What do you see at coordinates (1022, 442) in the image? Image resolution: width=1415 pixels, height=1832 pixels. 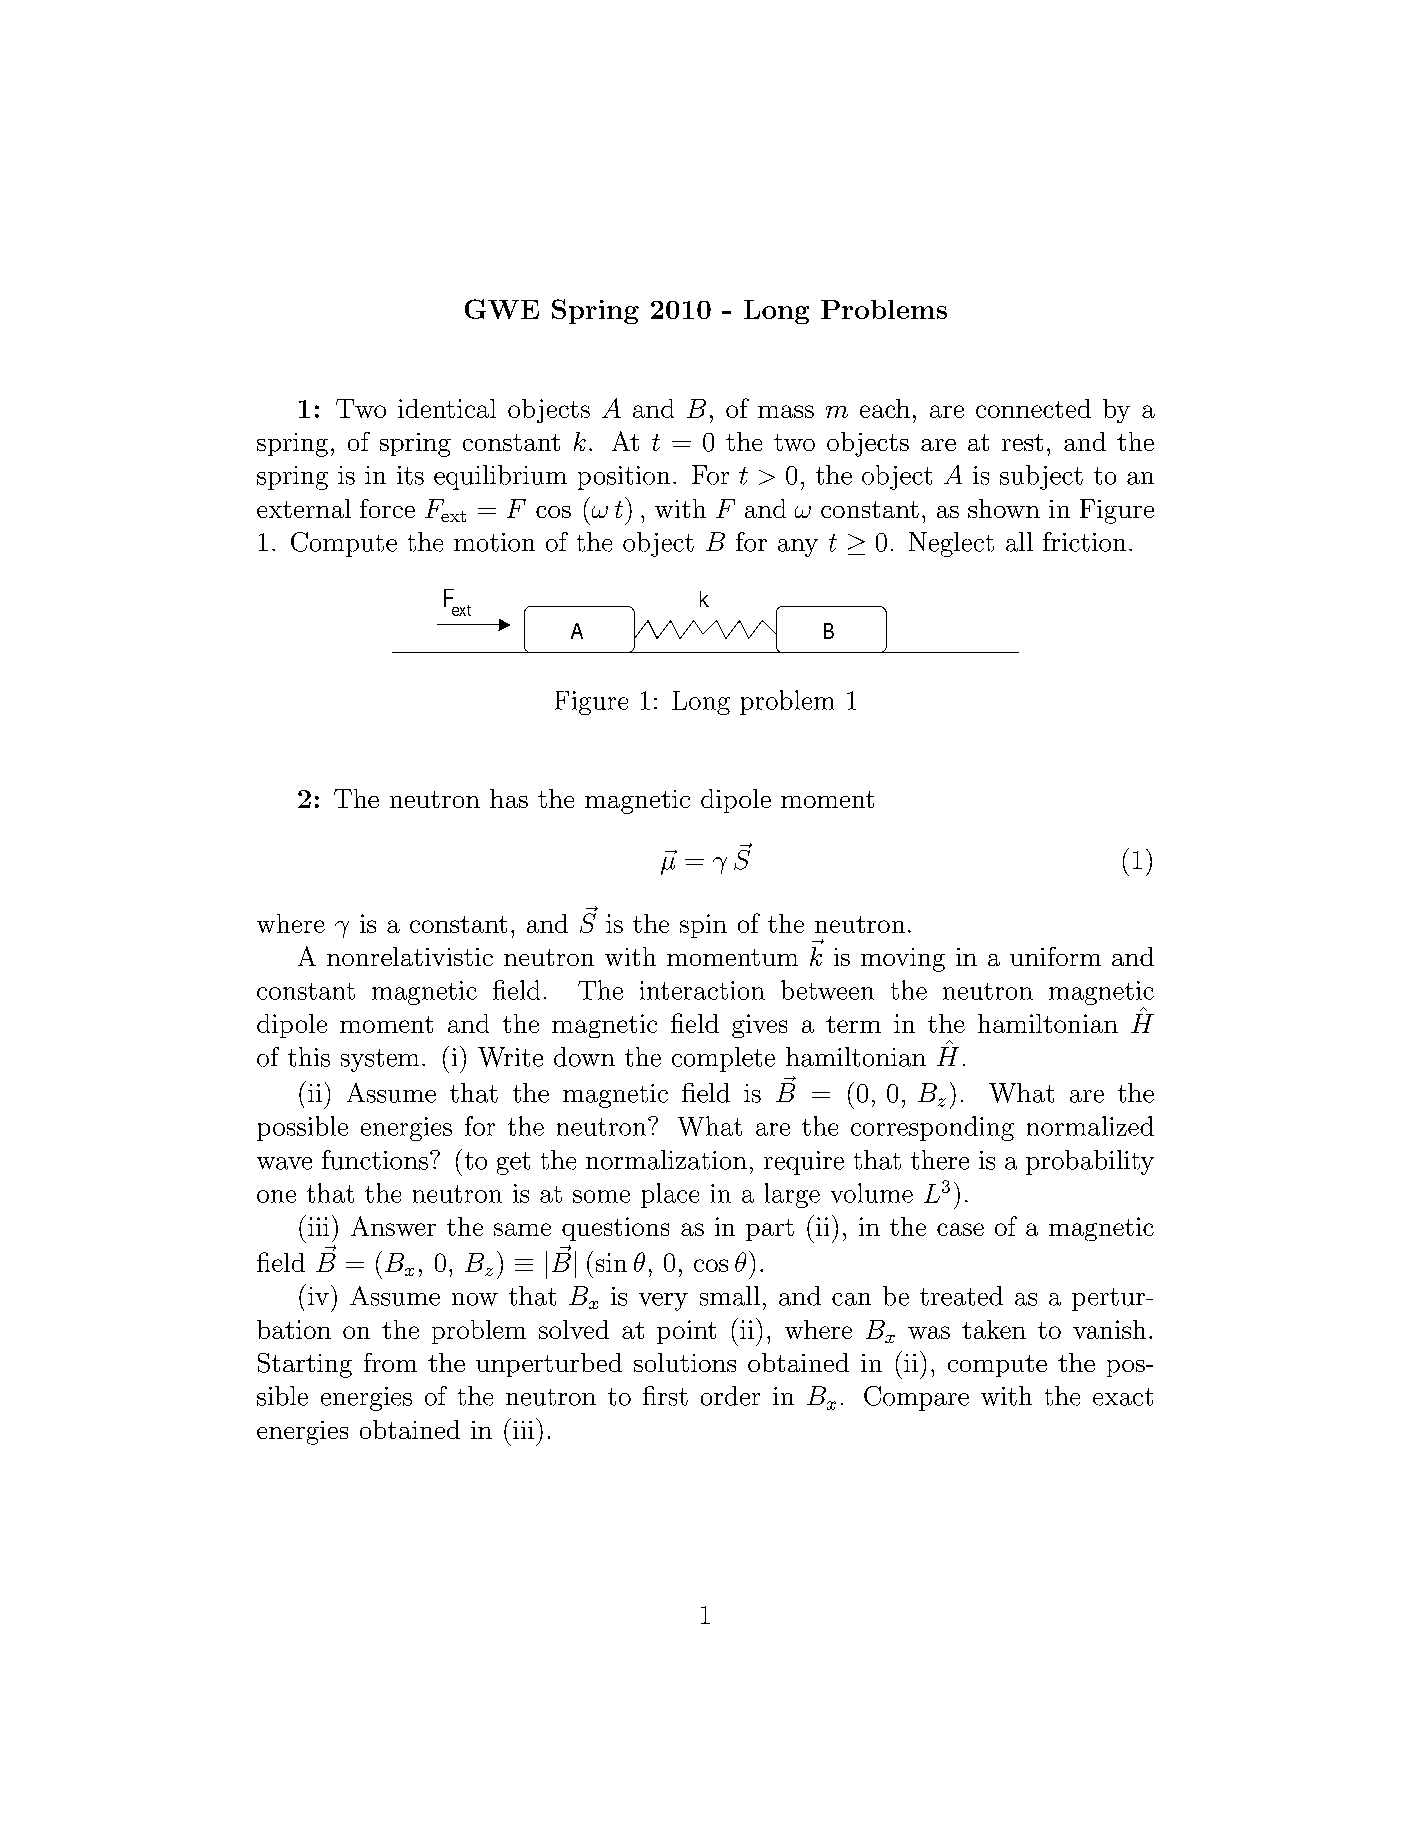 I see `rest` at bounding box center [1022, 442].
